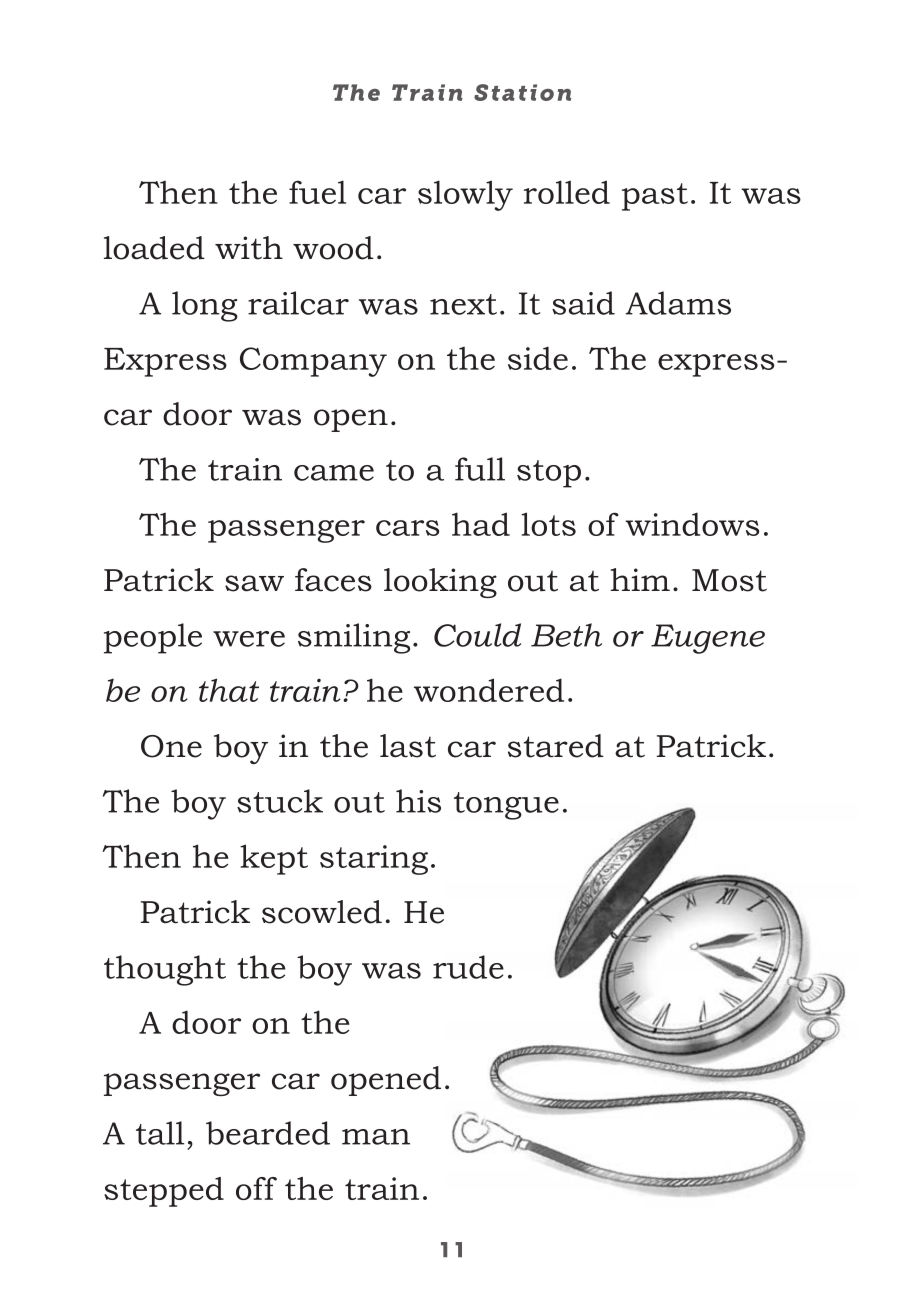  Describe the element at coordinates (655, 197) in the screenshot. I see `past` at that location.
